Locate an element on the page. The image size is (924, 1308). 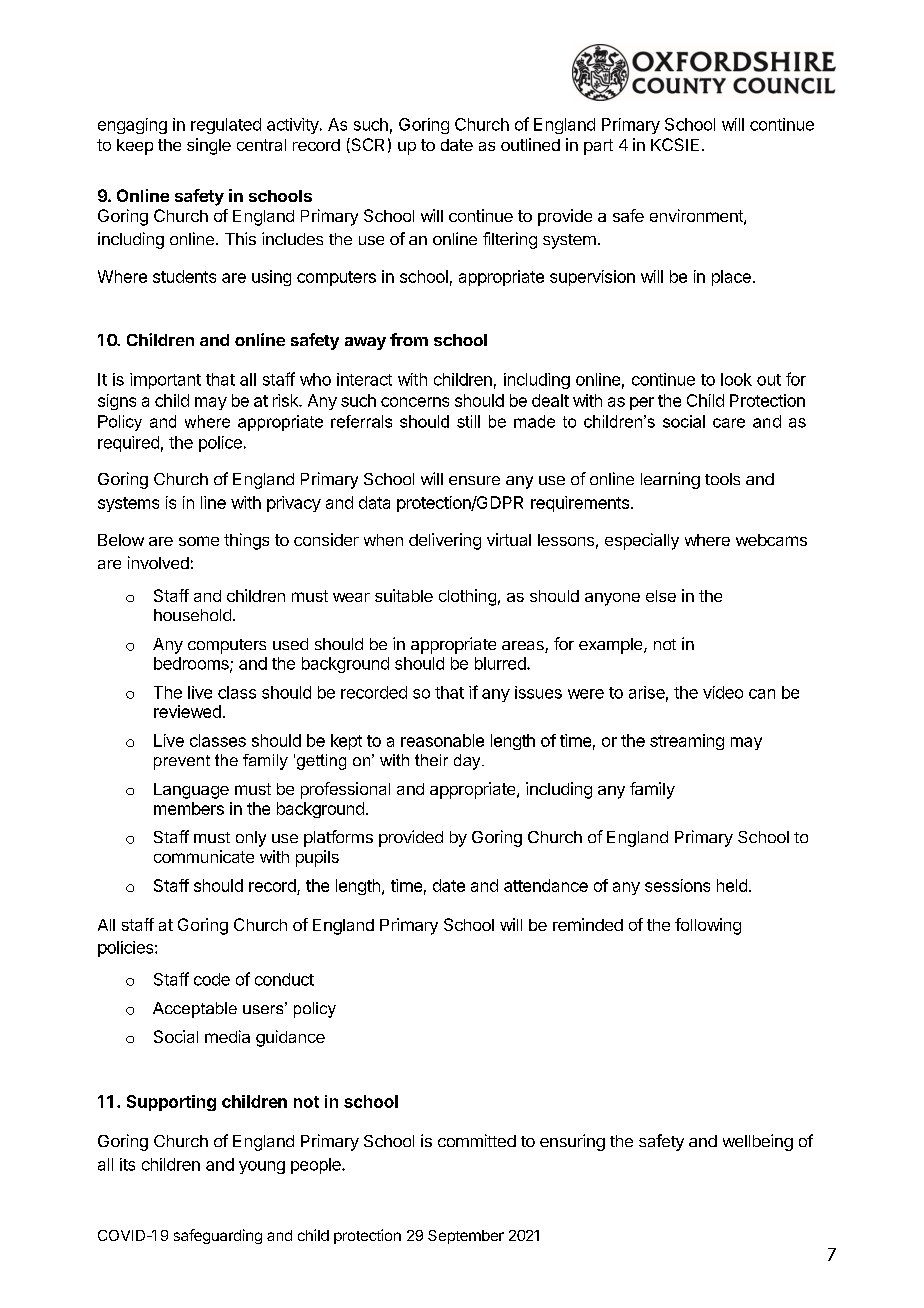
wellbeing is located at coordinates (758, 1142).
